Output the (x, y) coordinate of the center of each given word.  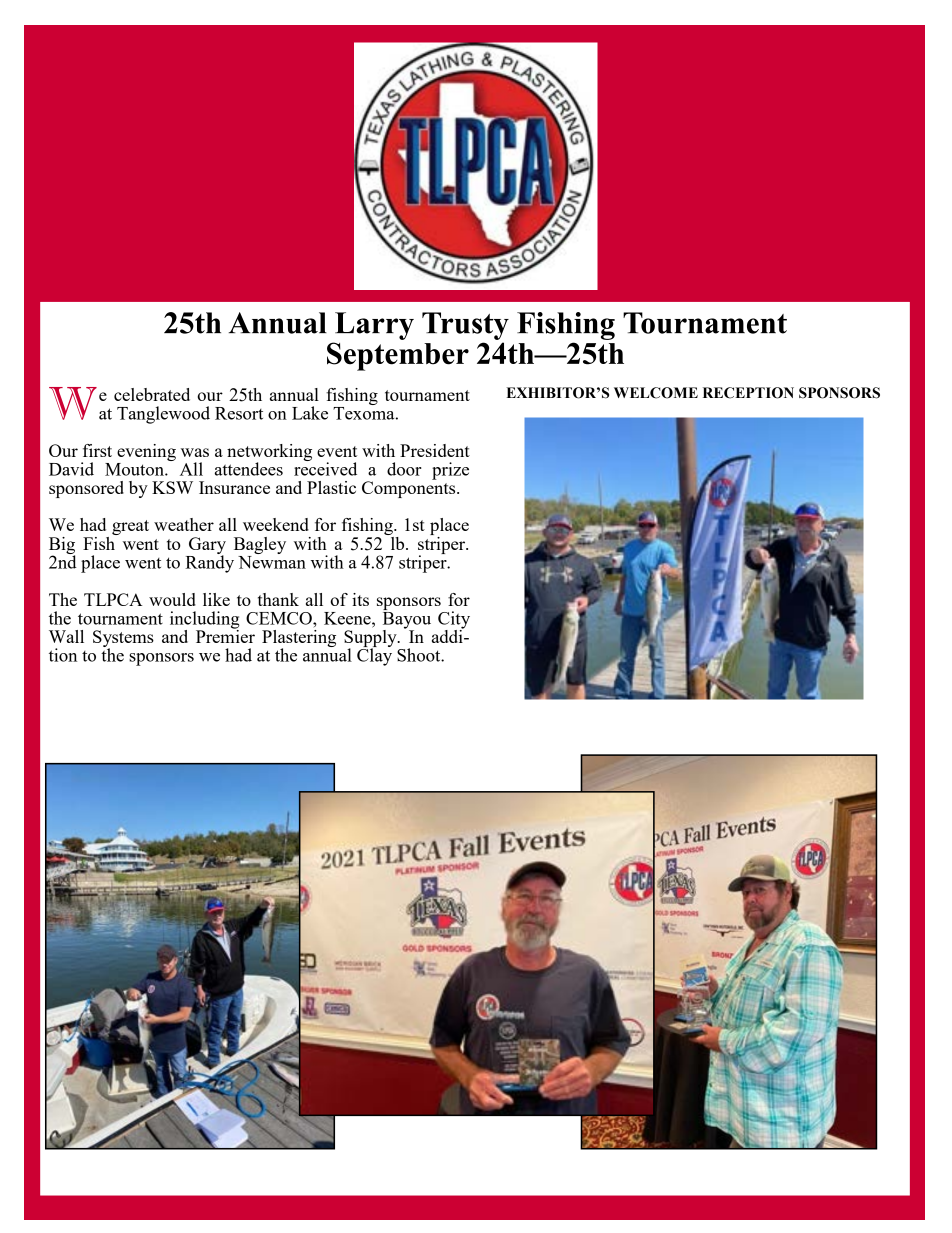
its (360, 599)
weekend (276, 524)
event (337, 451)
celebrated (152, 394)
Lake (310, 413)
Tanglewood (163, 415)
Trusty (465, 326)
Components (410, 488)
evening (146, 452)
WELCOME (656, 393)
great (130, 527)
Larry (374, 326)
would (172, 599)
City (454, 621)
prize (450, 471)
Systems (123, 639)
